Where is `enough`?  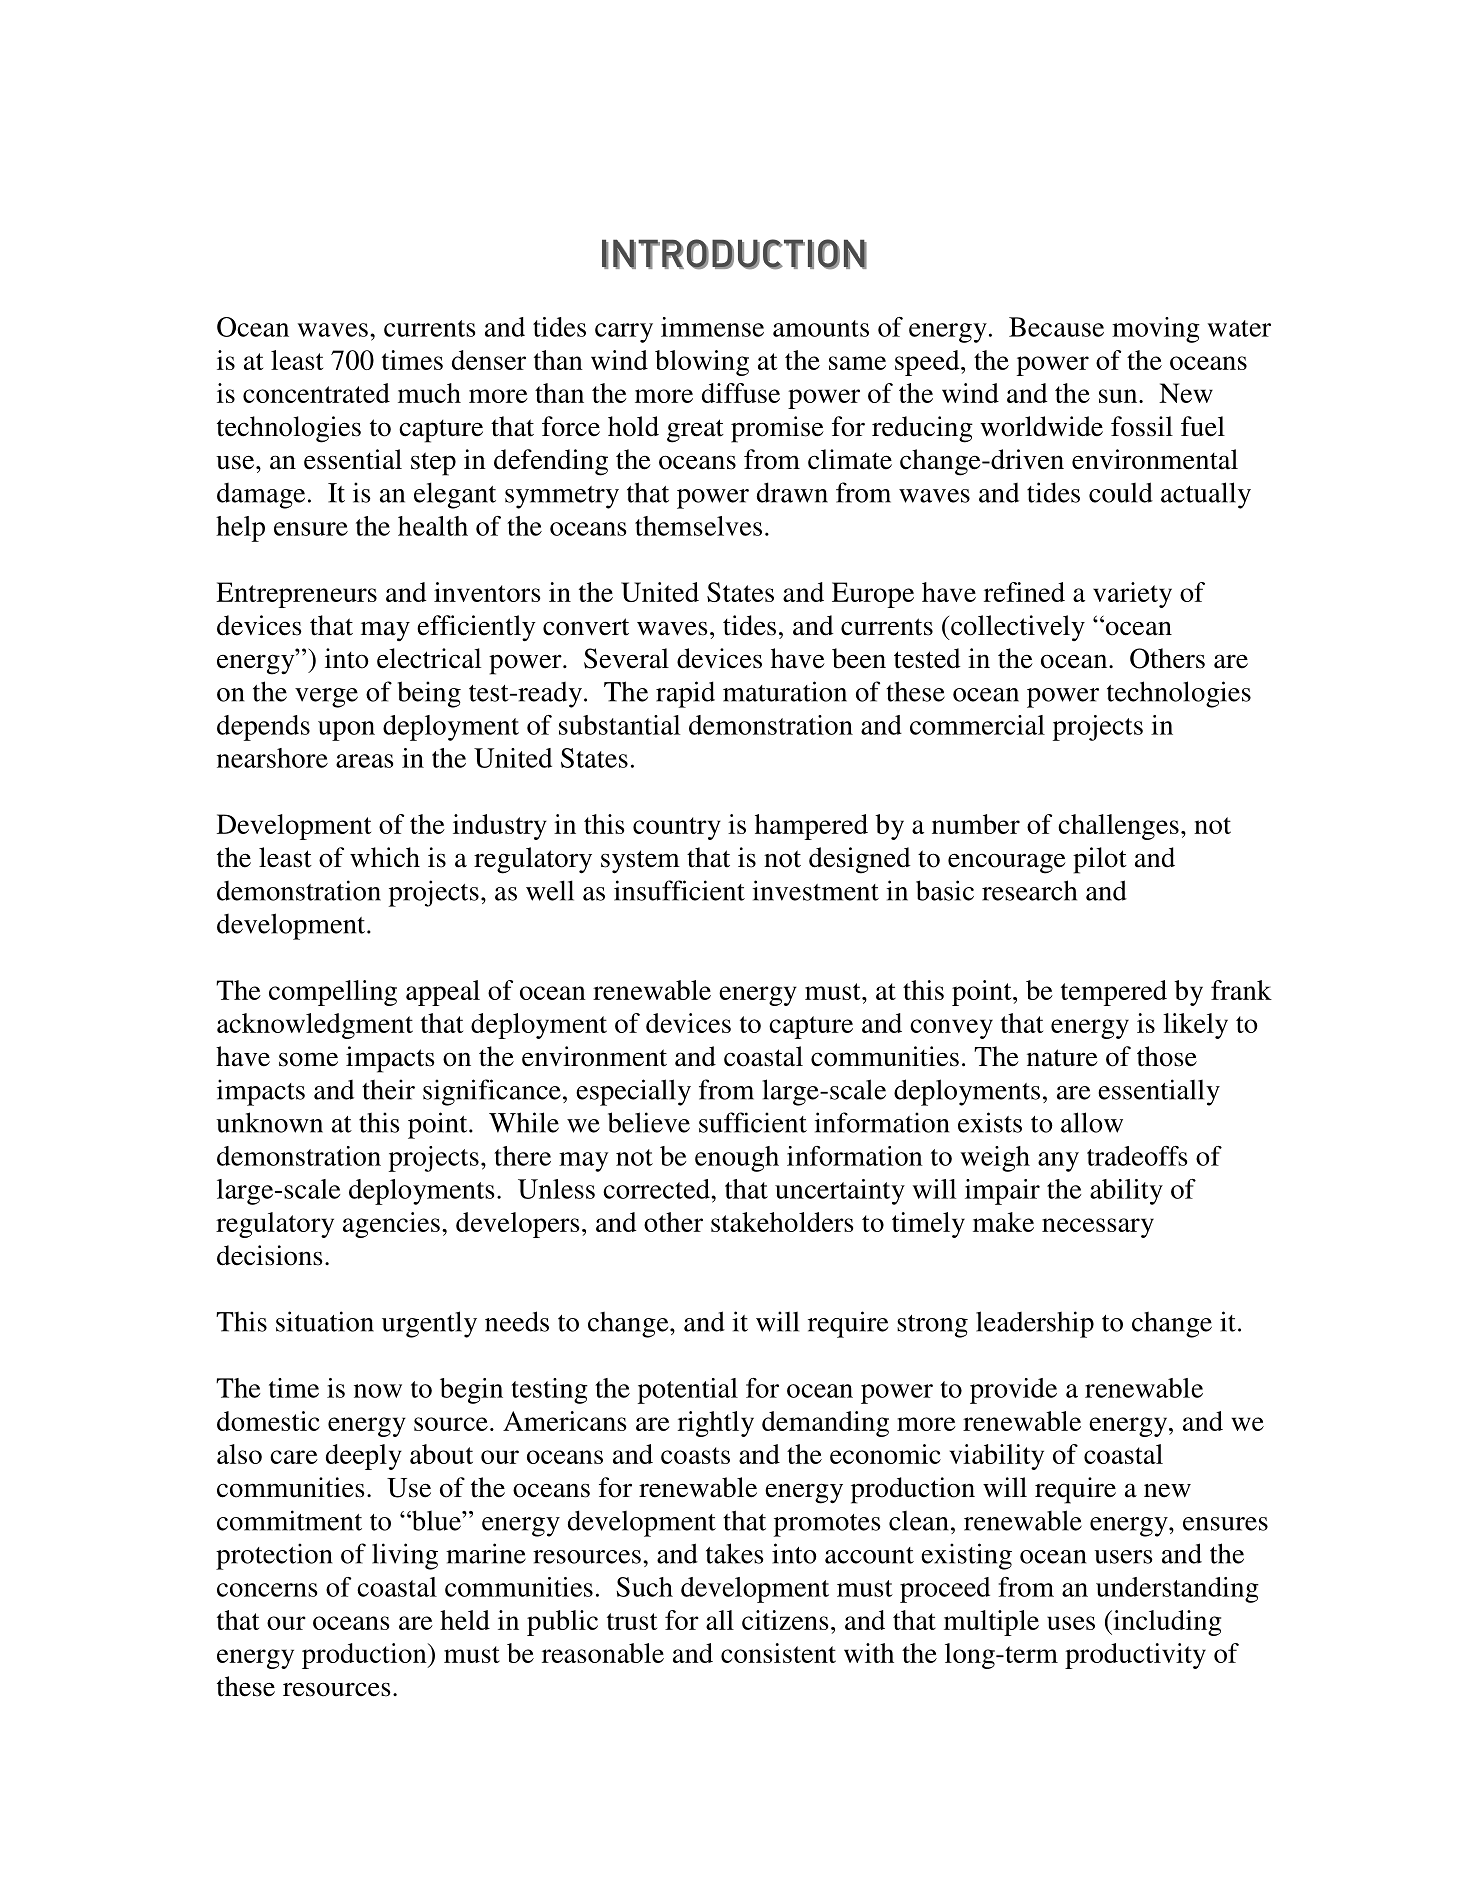
enough is located at coordinates (737, 1159).
